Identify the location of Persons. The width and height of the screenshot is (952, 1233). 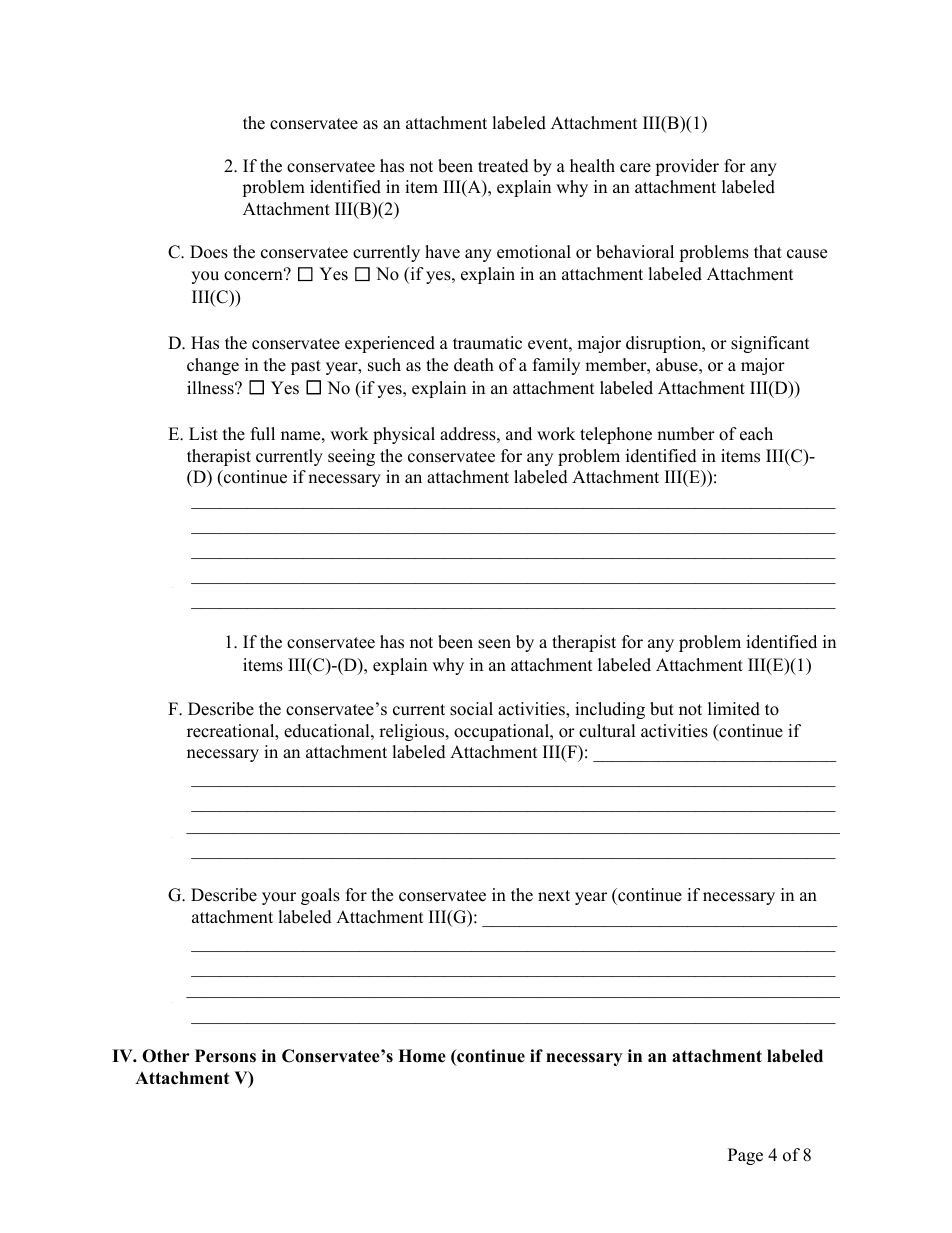
(225, 1056).
